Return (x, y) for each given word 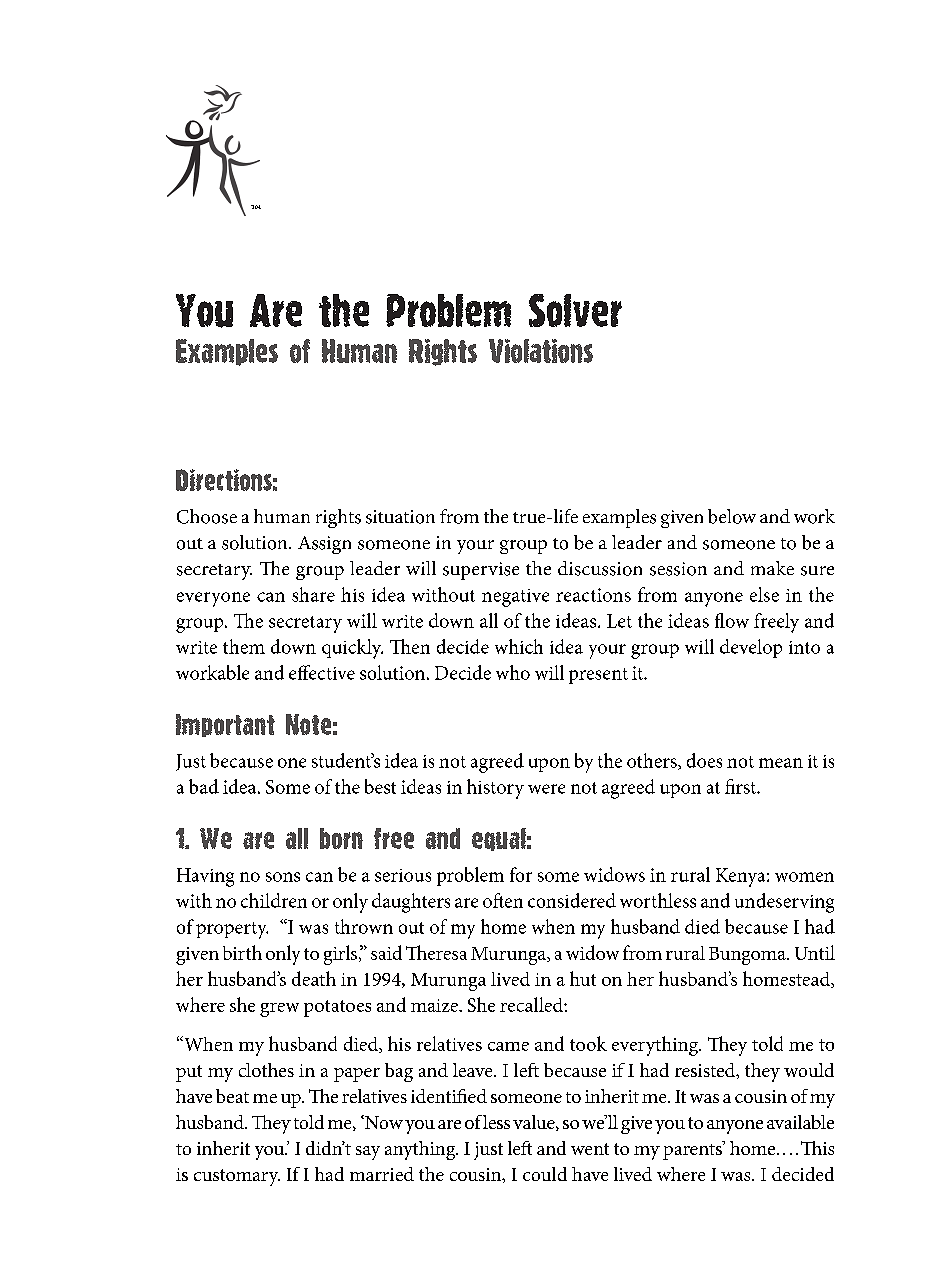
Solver (575, 310)
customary (237, 1177)
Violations (541, 351)
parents (693, 1150)
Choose (207, 516)
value (535, 1123)
